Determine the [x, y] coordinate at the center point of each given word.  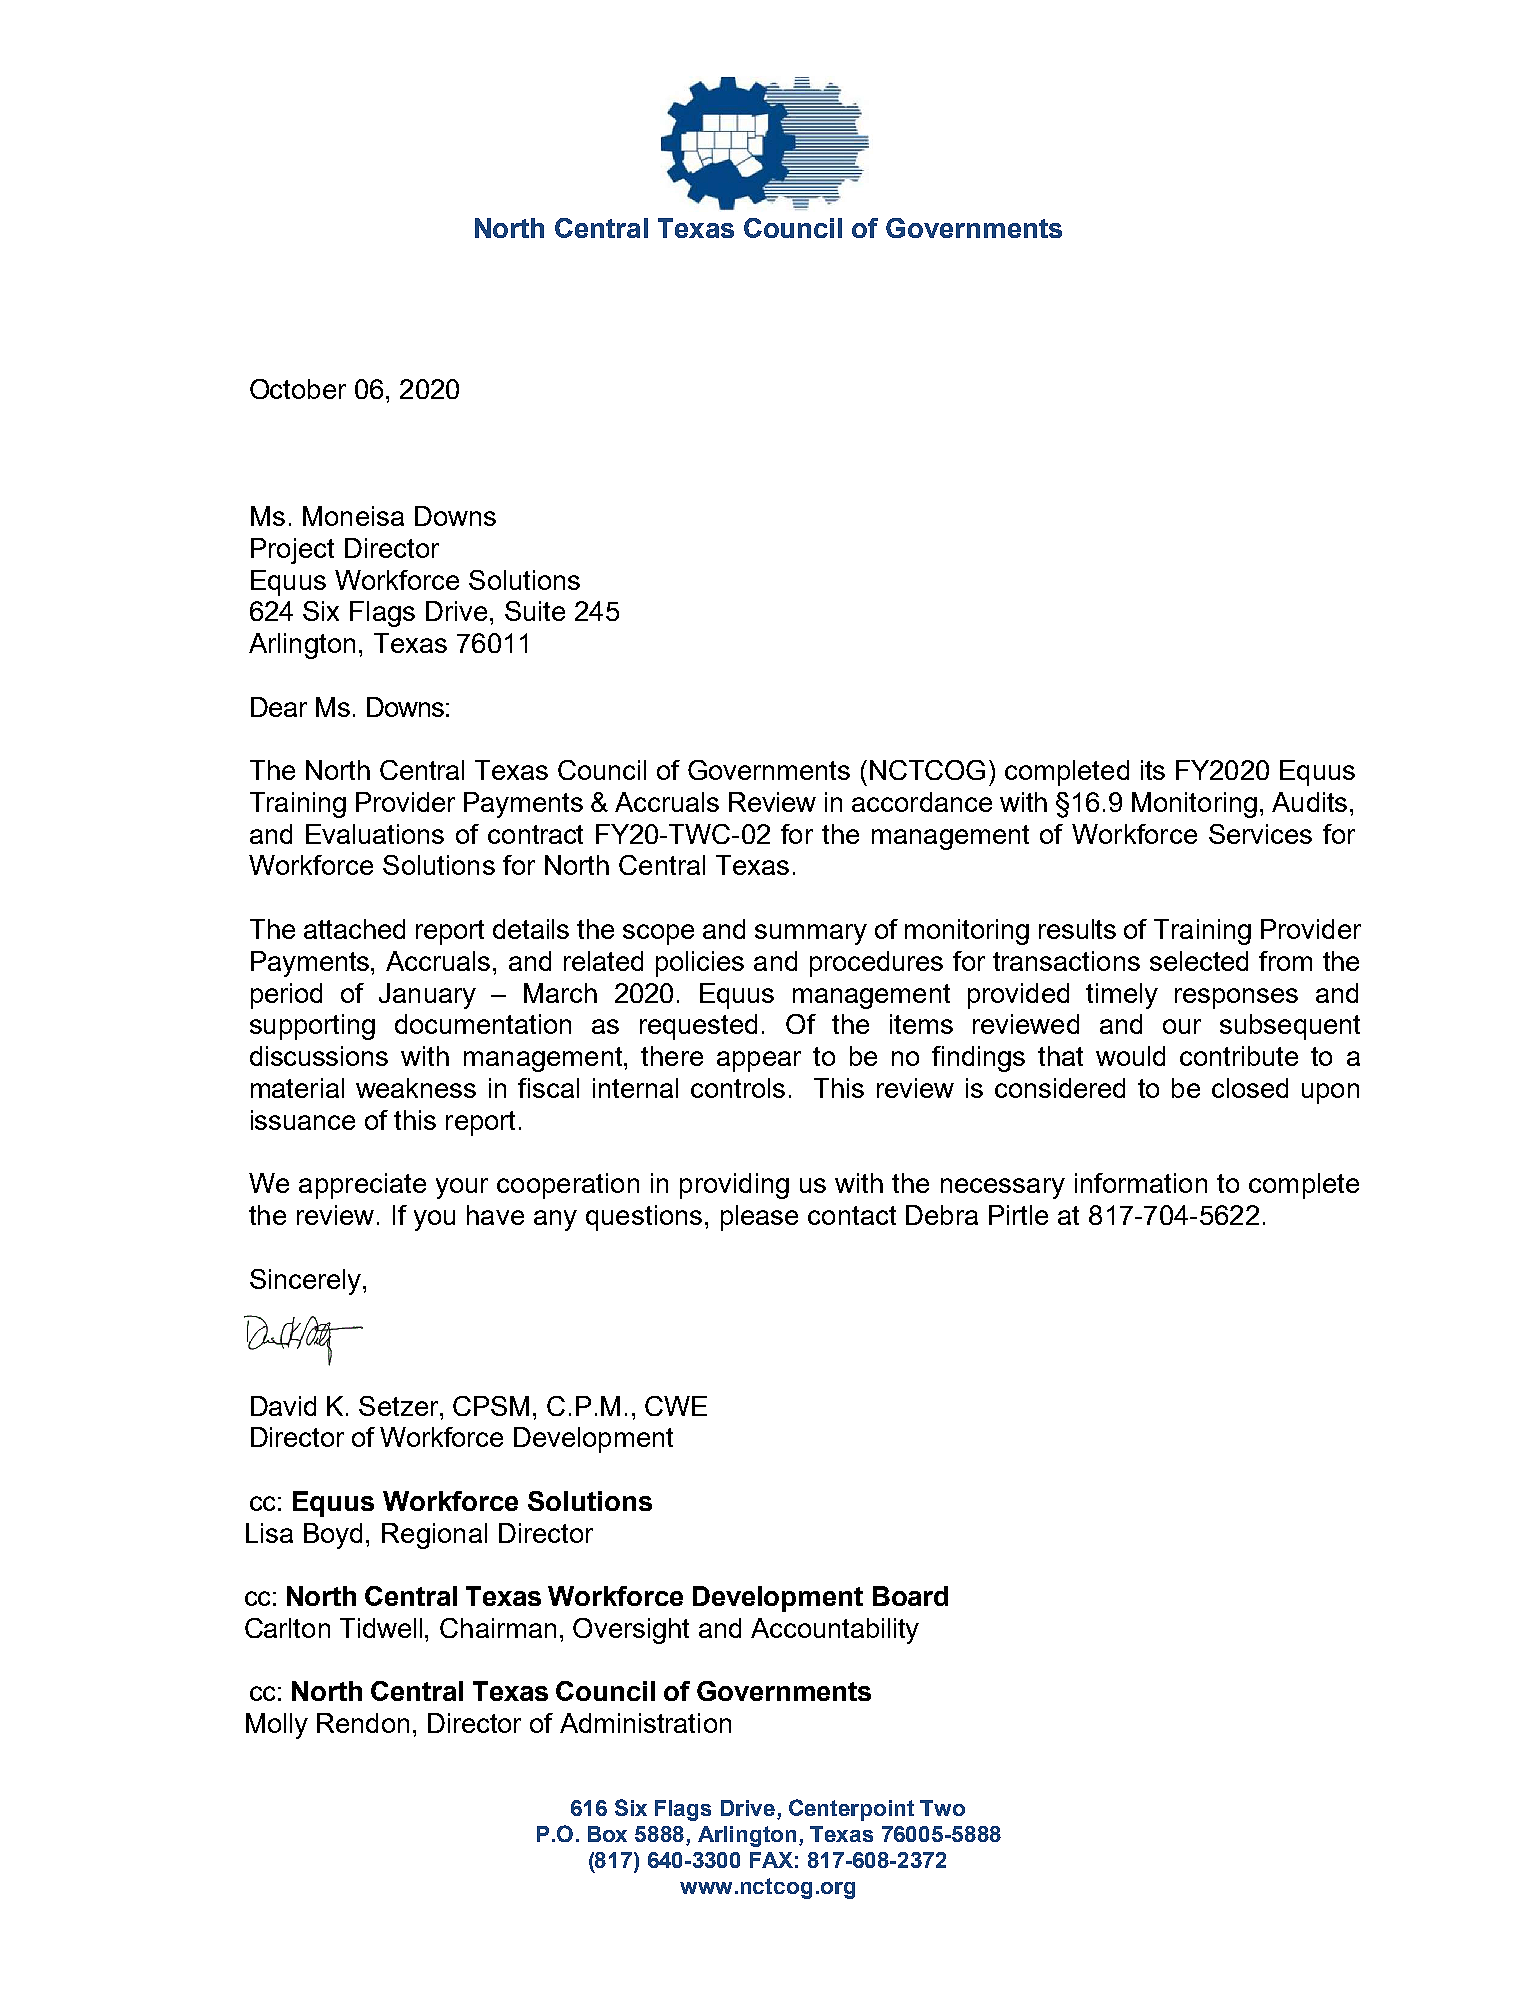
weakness [416, 1088]
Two [942, 1808]
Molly [277, 1726]
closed [1250, 1088]
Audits [1309, 802]
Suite [535, 611]
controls [738, 1088]
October [298, 389]
